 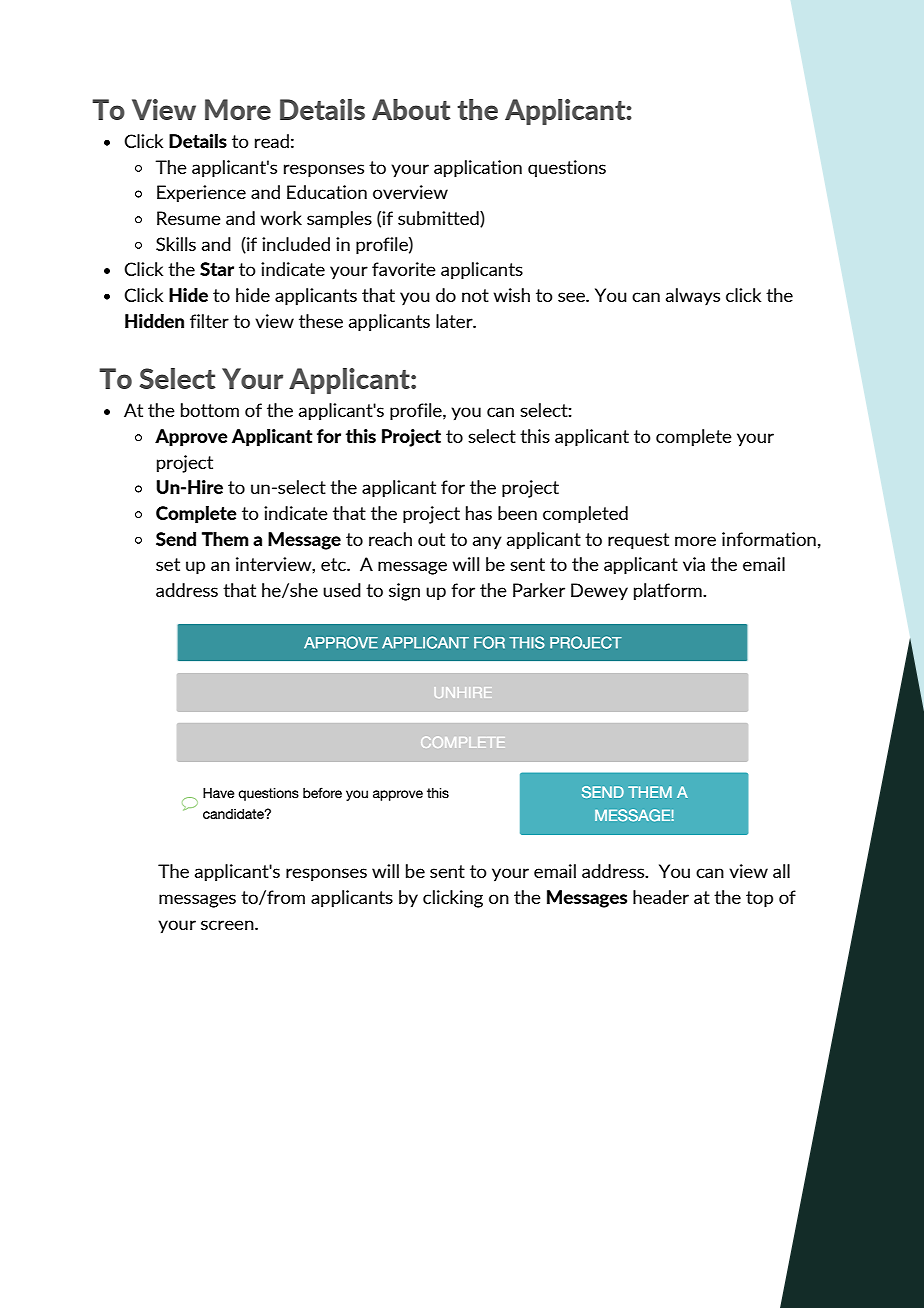 What do you see at coordinates (567, 168) in the screenshot?
I see `questions` at bounding box center [567, 168].
